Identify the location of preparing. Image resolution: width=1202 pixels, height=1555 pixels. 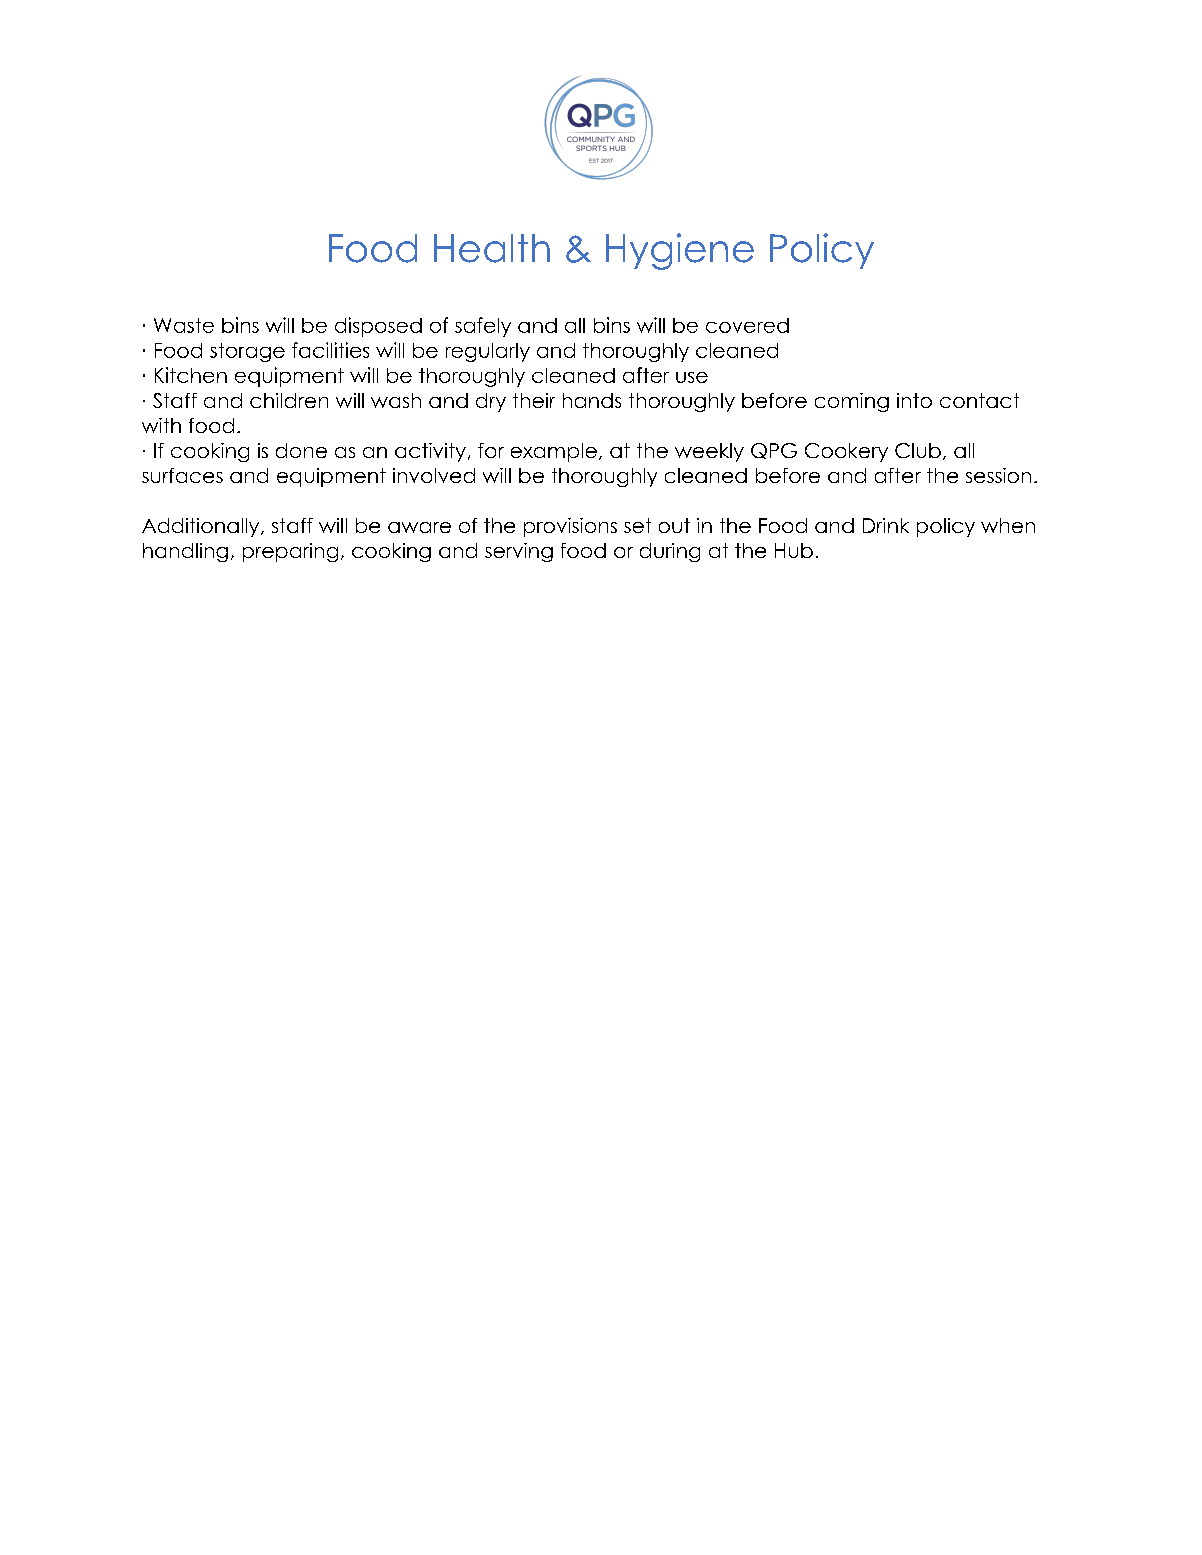
(290, 552).
